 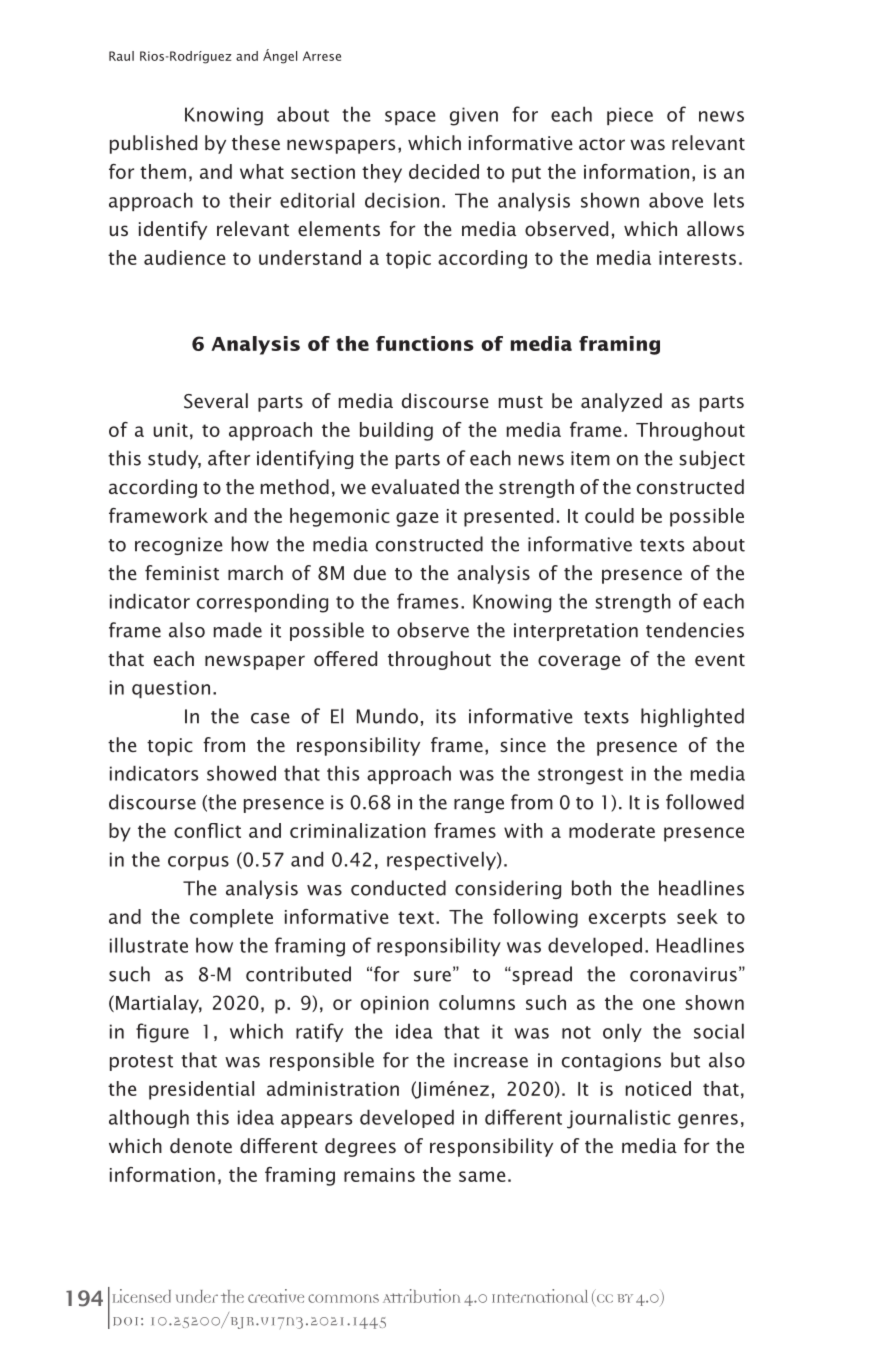 What do you see at coordinates (198, 863) in the screenshot?
I see `corpus` at bounding box center [198, 863].
